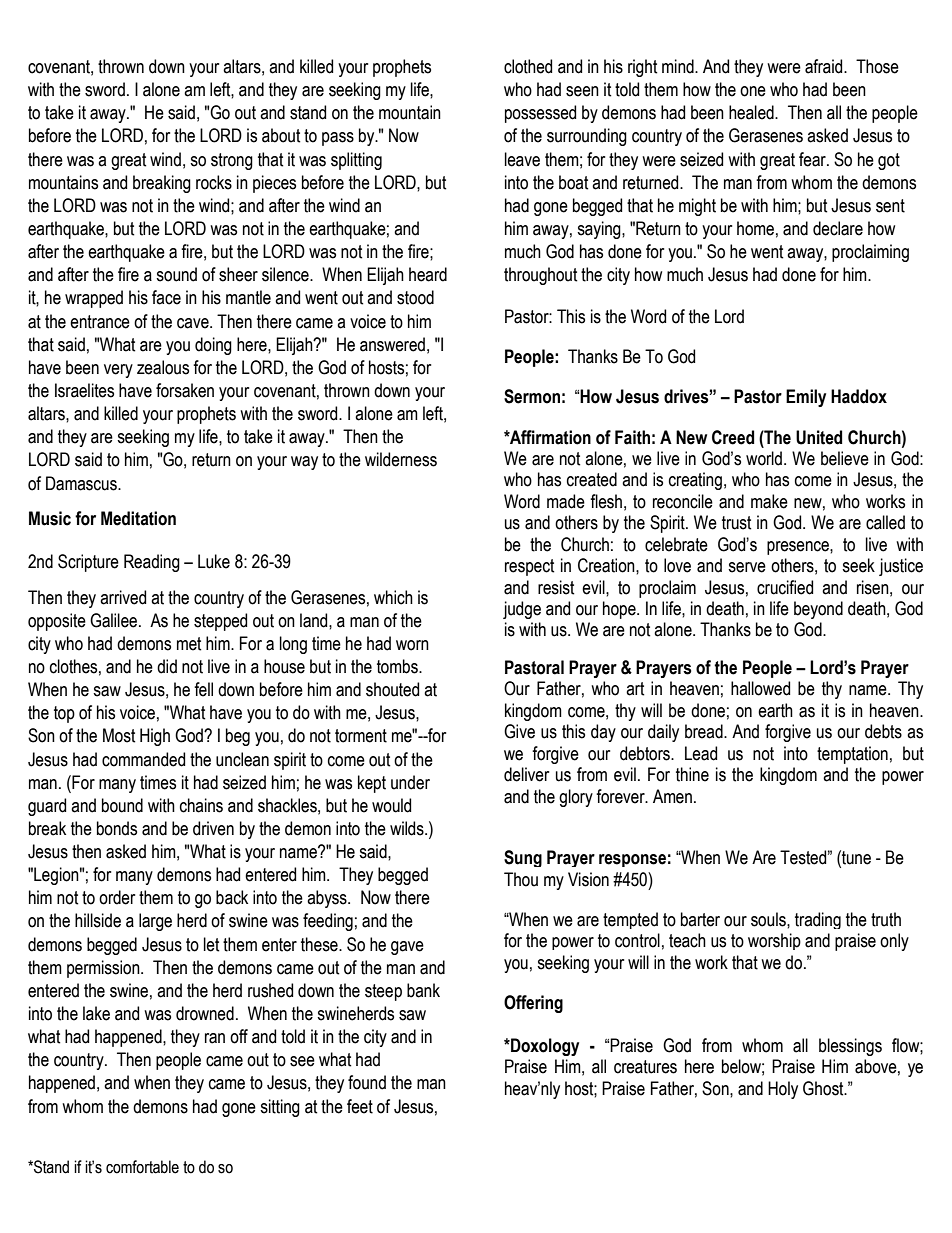 This page has height=1233, width=952. I want to click on large, so click(155, 922).
